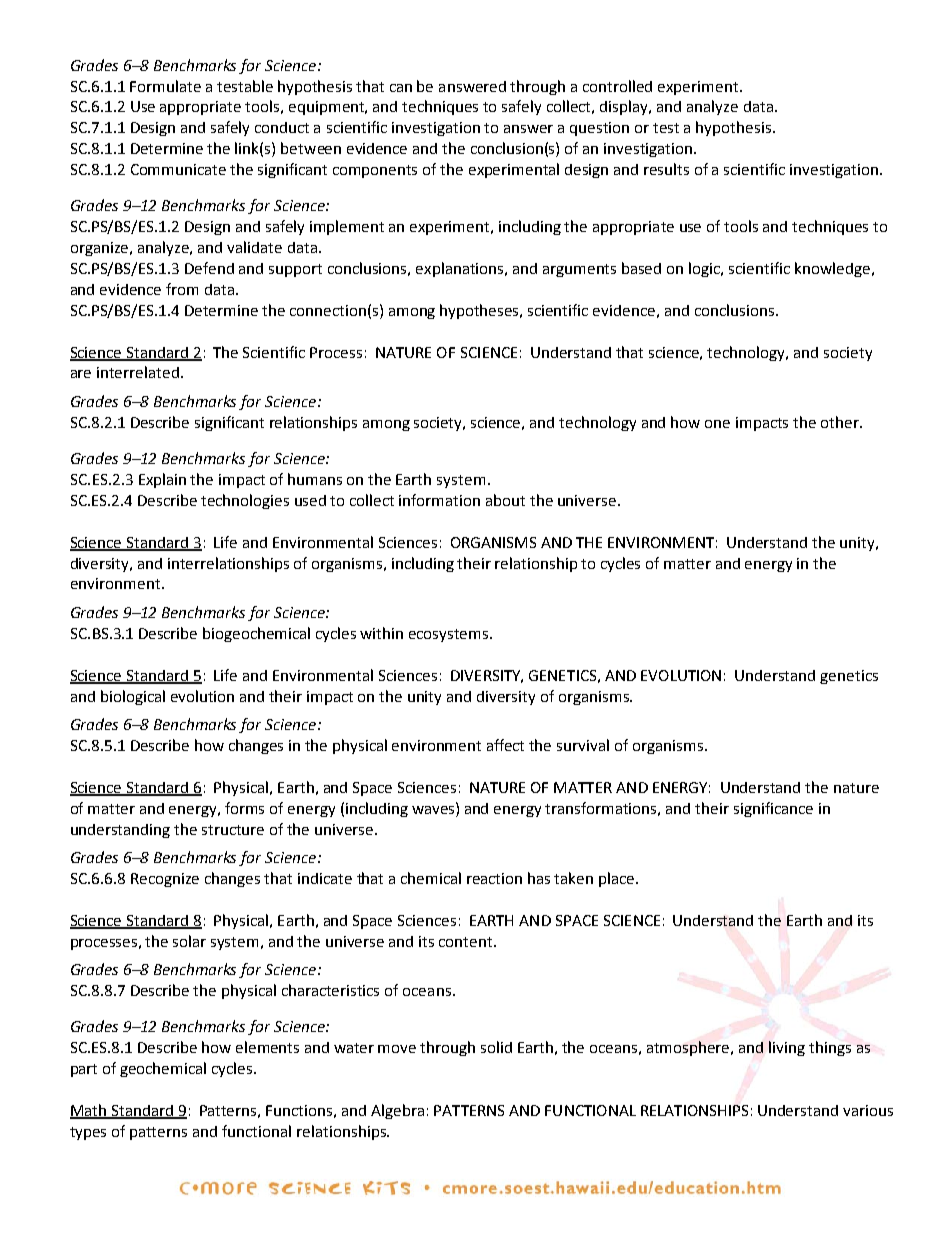 The width and height of the image is (952, 1233). Describe the element at coordinates (496, 1047) in the image. I see `solid` at that location.
